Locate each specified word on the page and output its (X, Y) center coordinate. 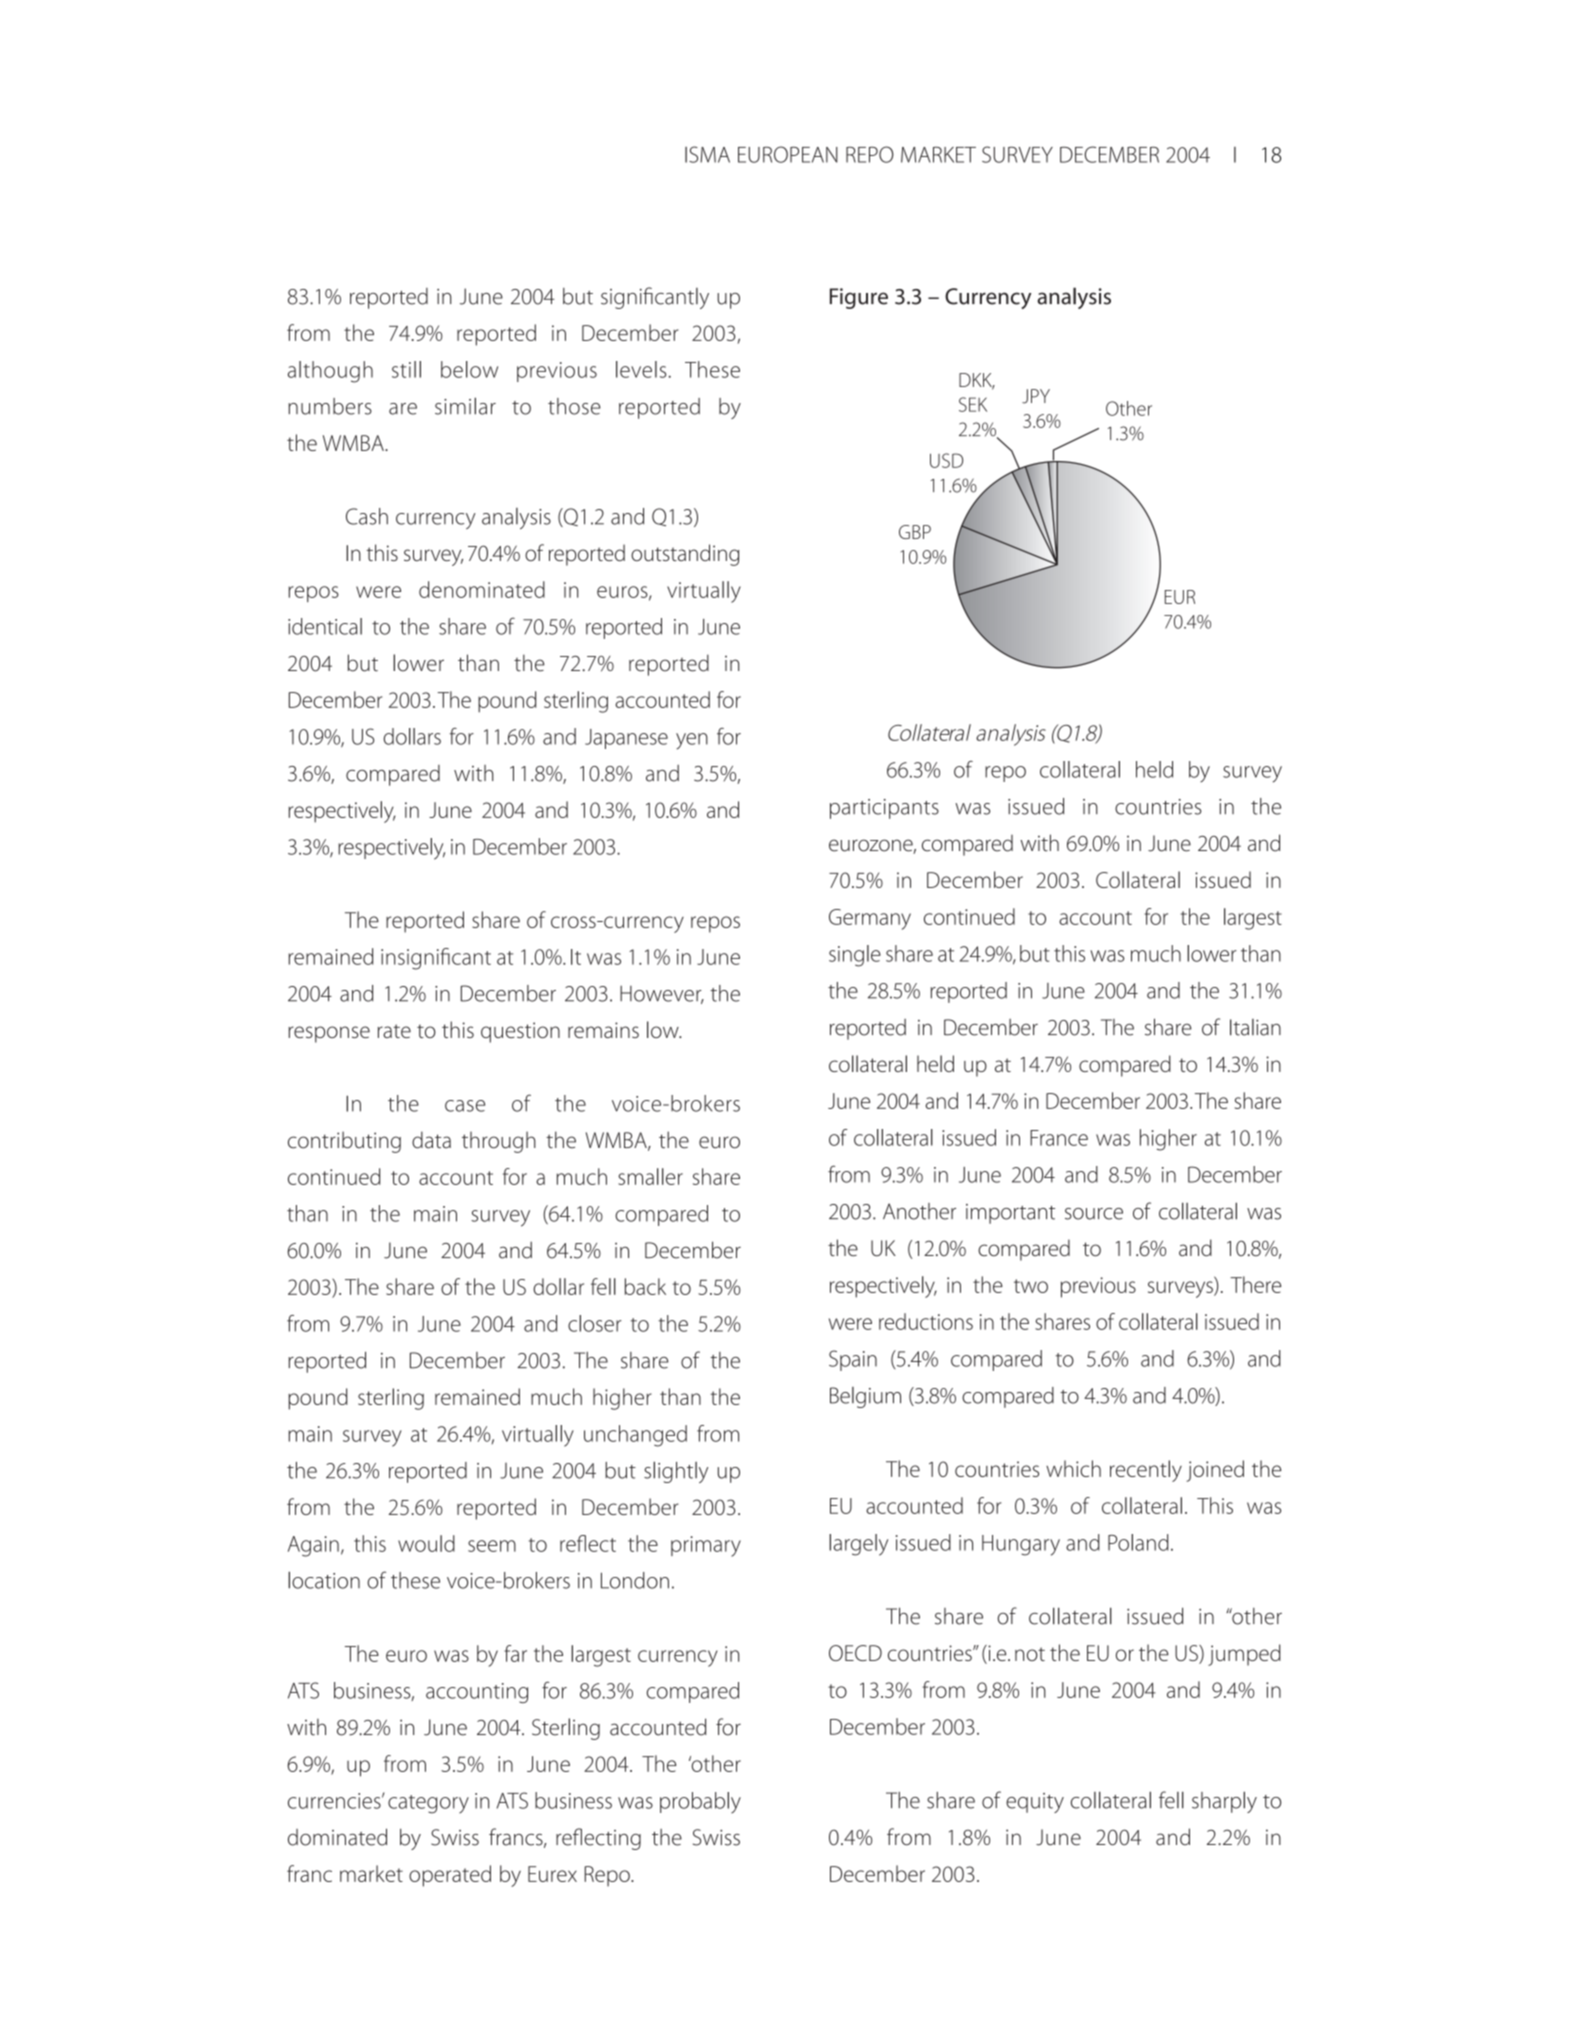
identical (325, 626)
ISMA (707, 154)
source (1094, 1214)
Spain (853, 1360)
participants (884, 809)
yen (692, 741)
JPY (1036, 396)
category (428, 1804)
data (431, 1140)
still (406, 369)
